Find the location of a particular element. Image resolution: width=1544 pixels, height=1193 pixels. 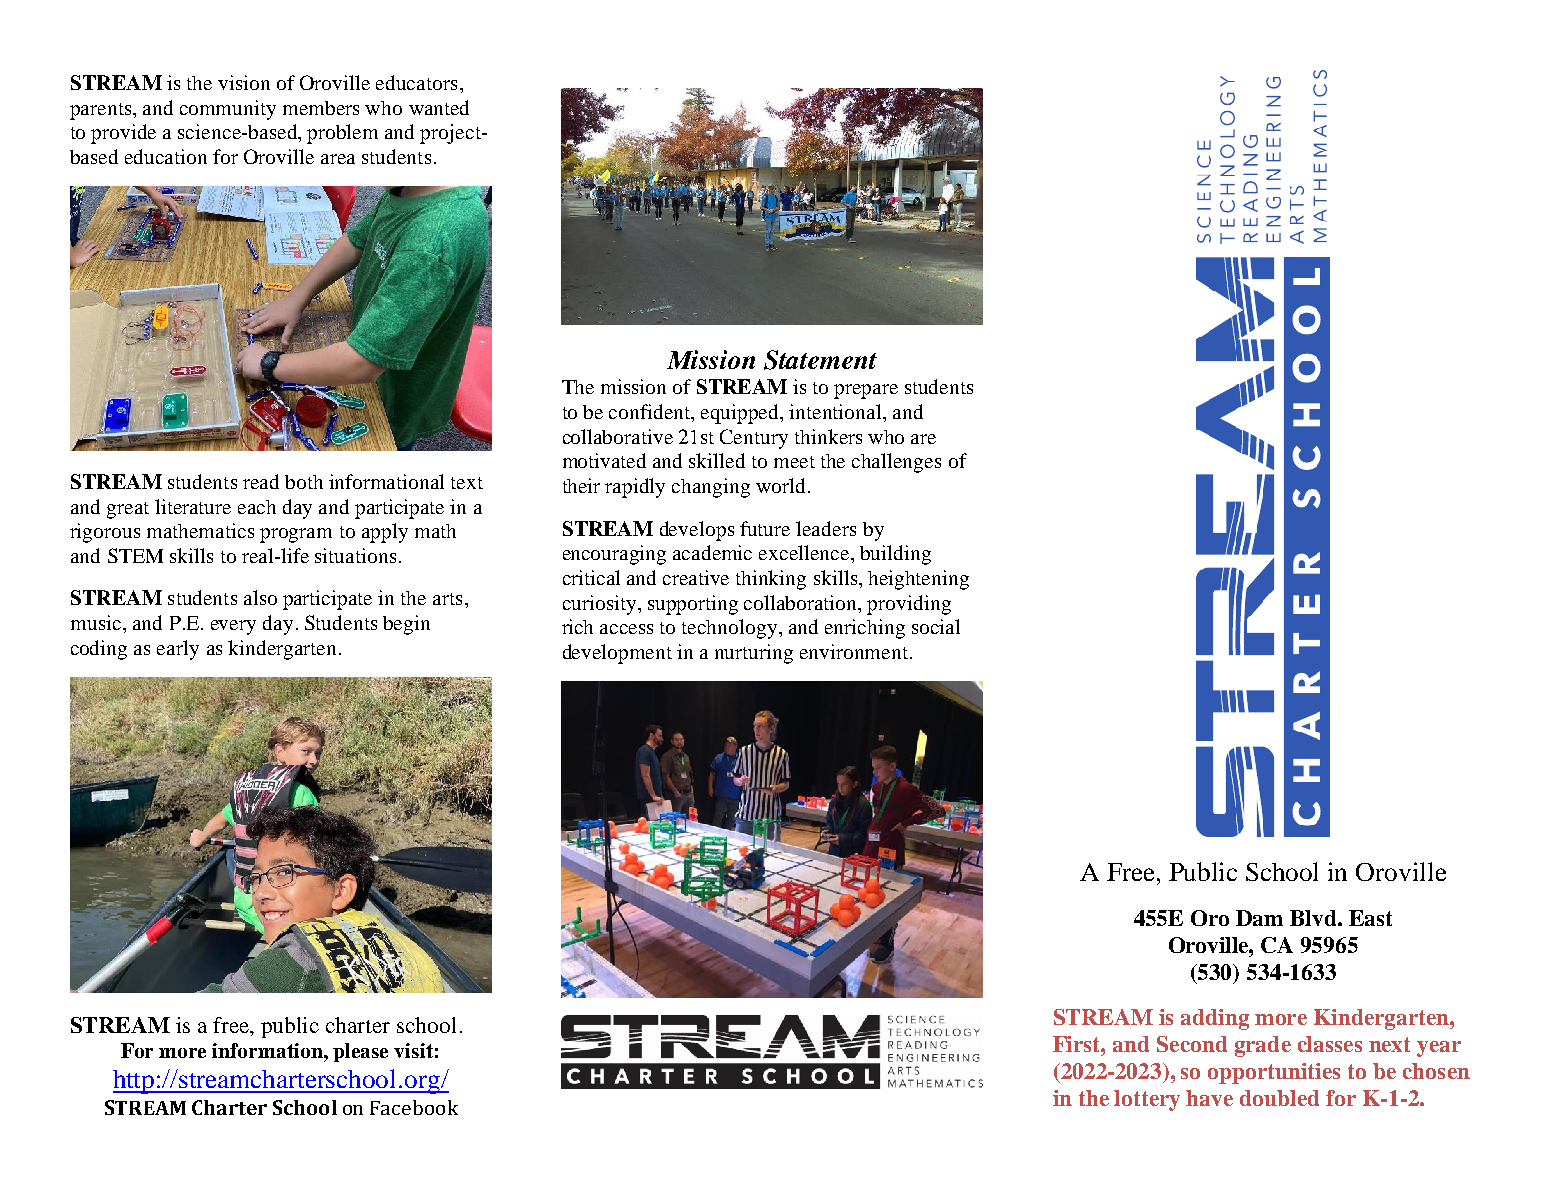

intentional is located at coordinates (836, 411).
